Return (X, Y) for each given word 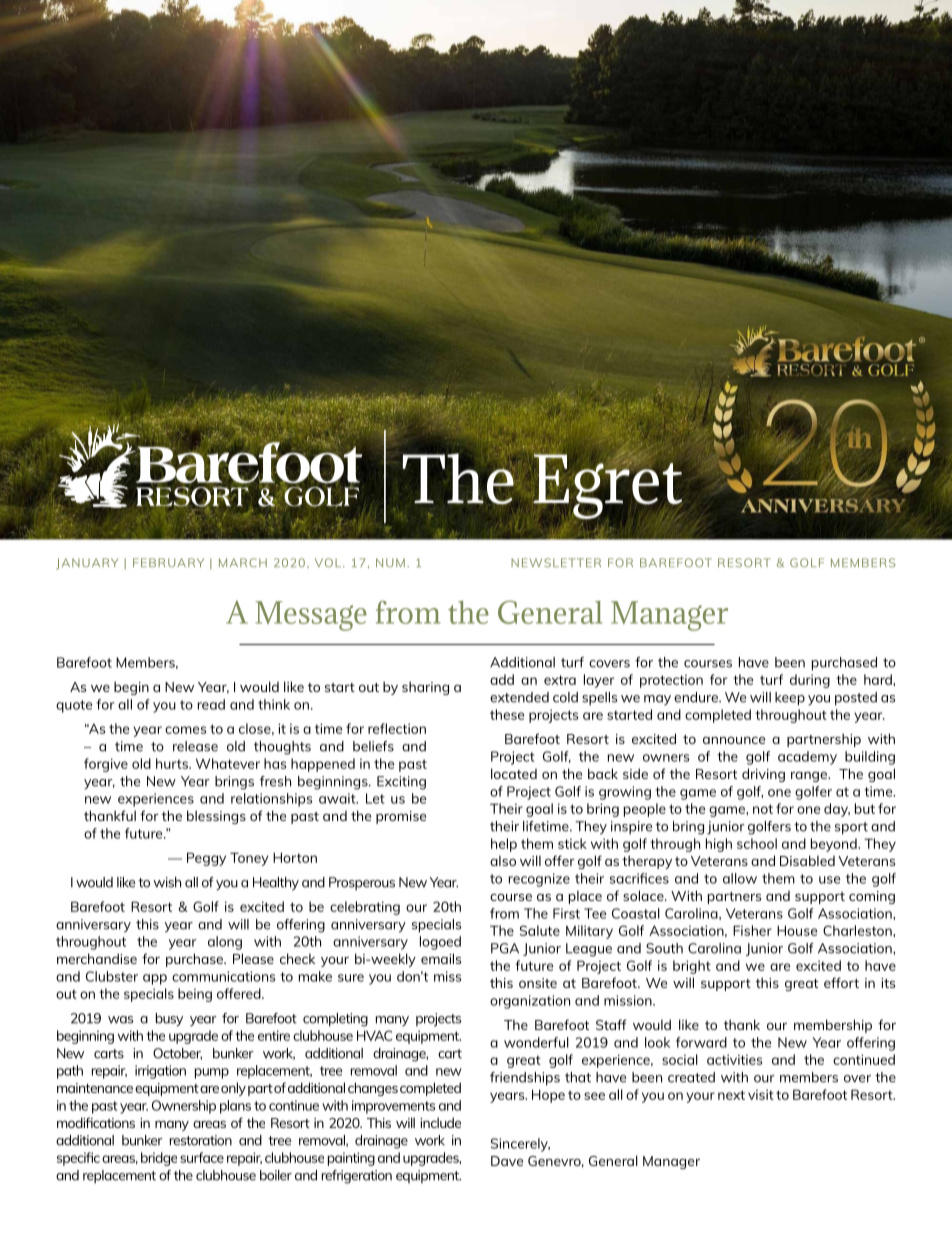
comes (185, 730)
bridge (159, 1159)
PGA (505, 948)
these (507, 714)
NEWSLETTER (556, 562)
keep (790, 699)
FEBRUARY (168, 562)
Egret (607, 485)
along (225, 943)
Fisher (752, 930)
